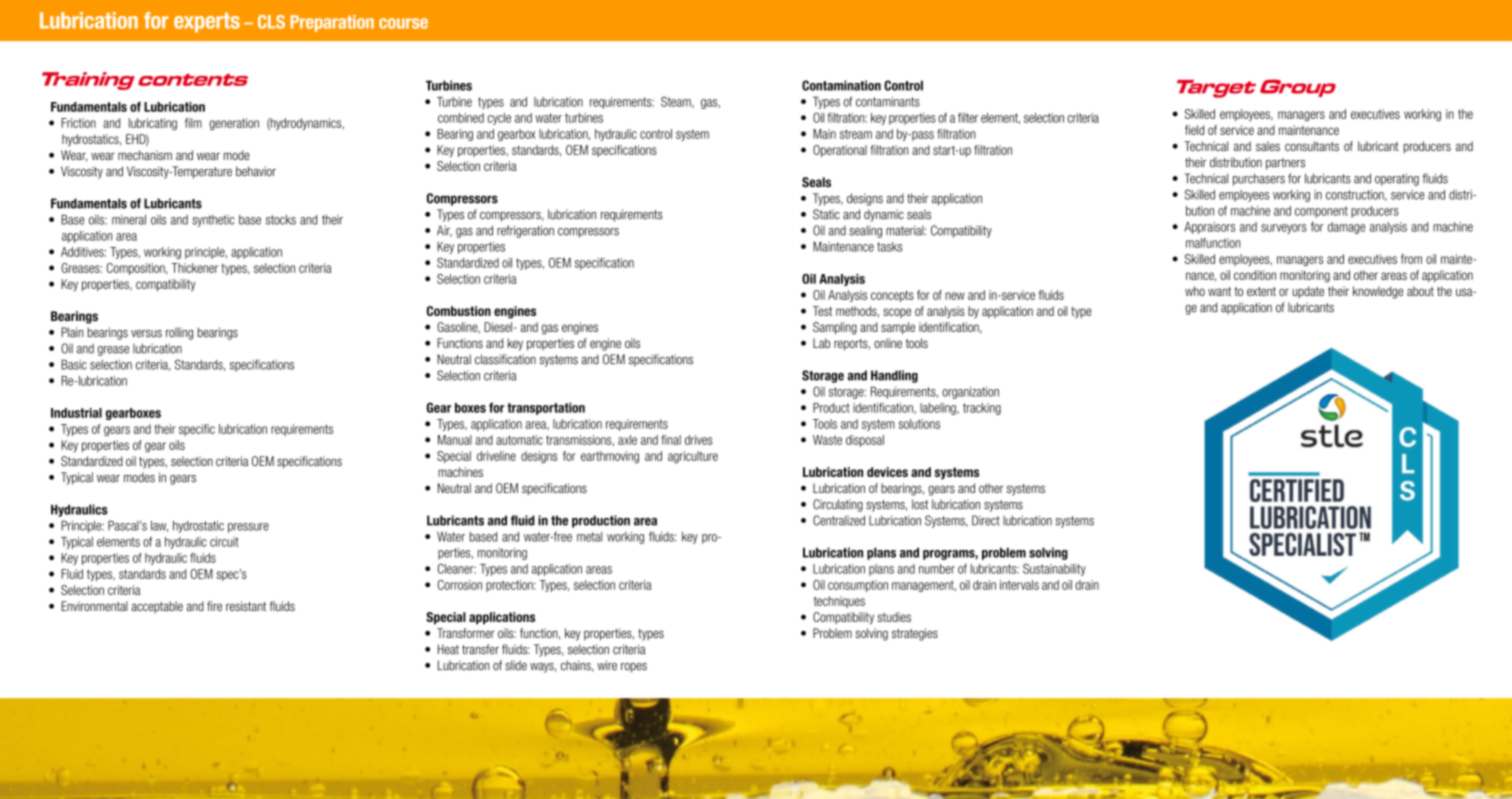 This screenshot has width=1512, height=799. I want to click on experts, so click(207, 23).
